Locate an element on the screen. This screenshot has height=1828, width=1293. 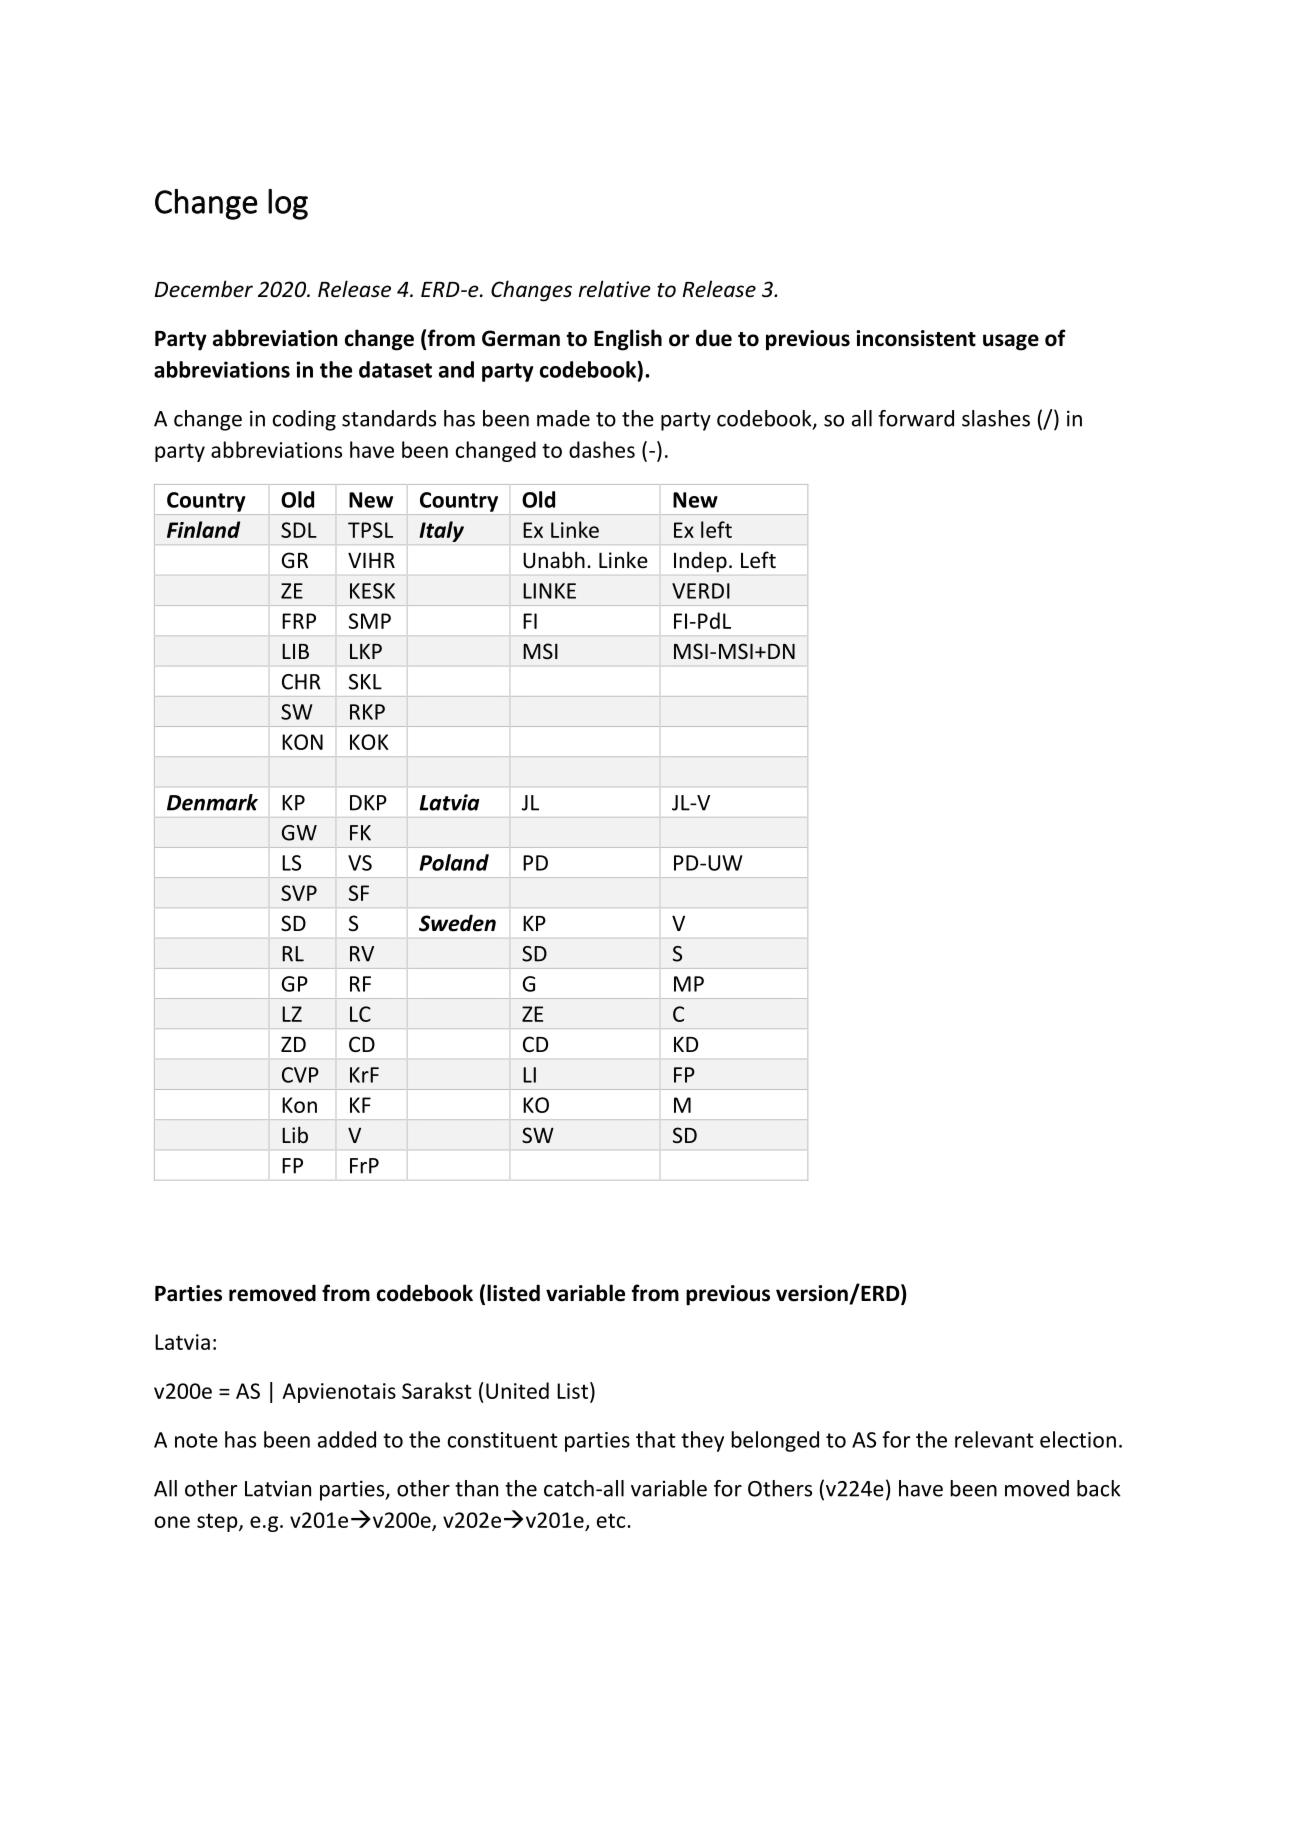
CVP is located at coordinates (300, 1075).
